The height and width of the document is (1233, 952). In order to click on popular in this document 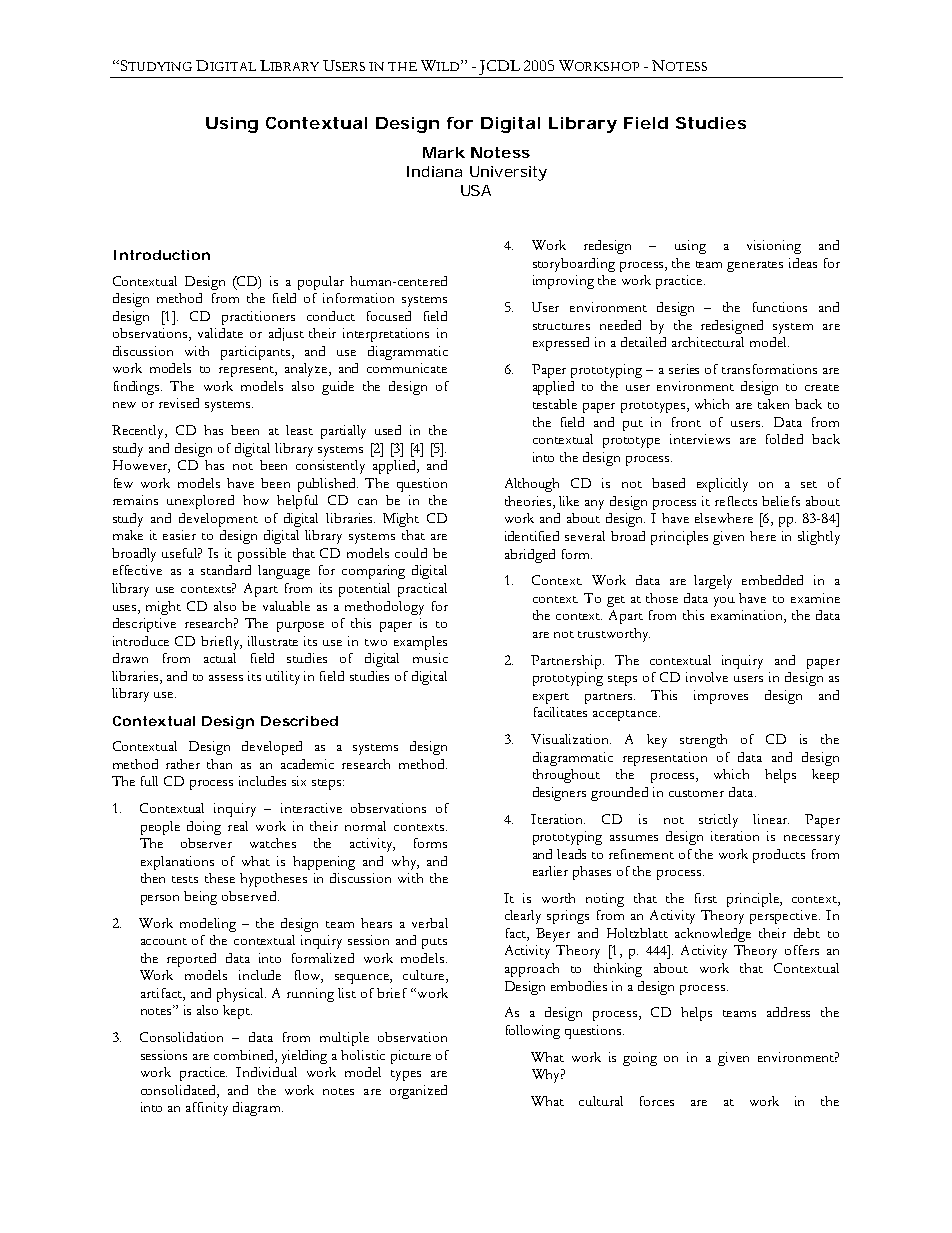, I will do `click(321, 283)`.
